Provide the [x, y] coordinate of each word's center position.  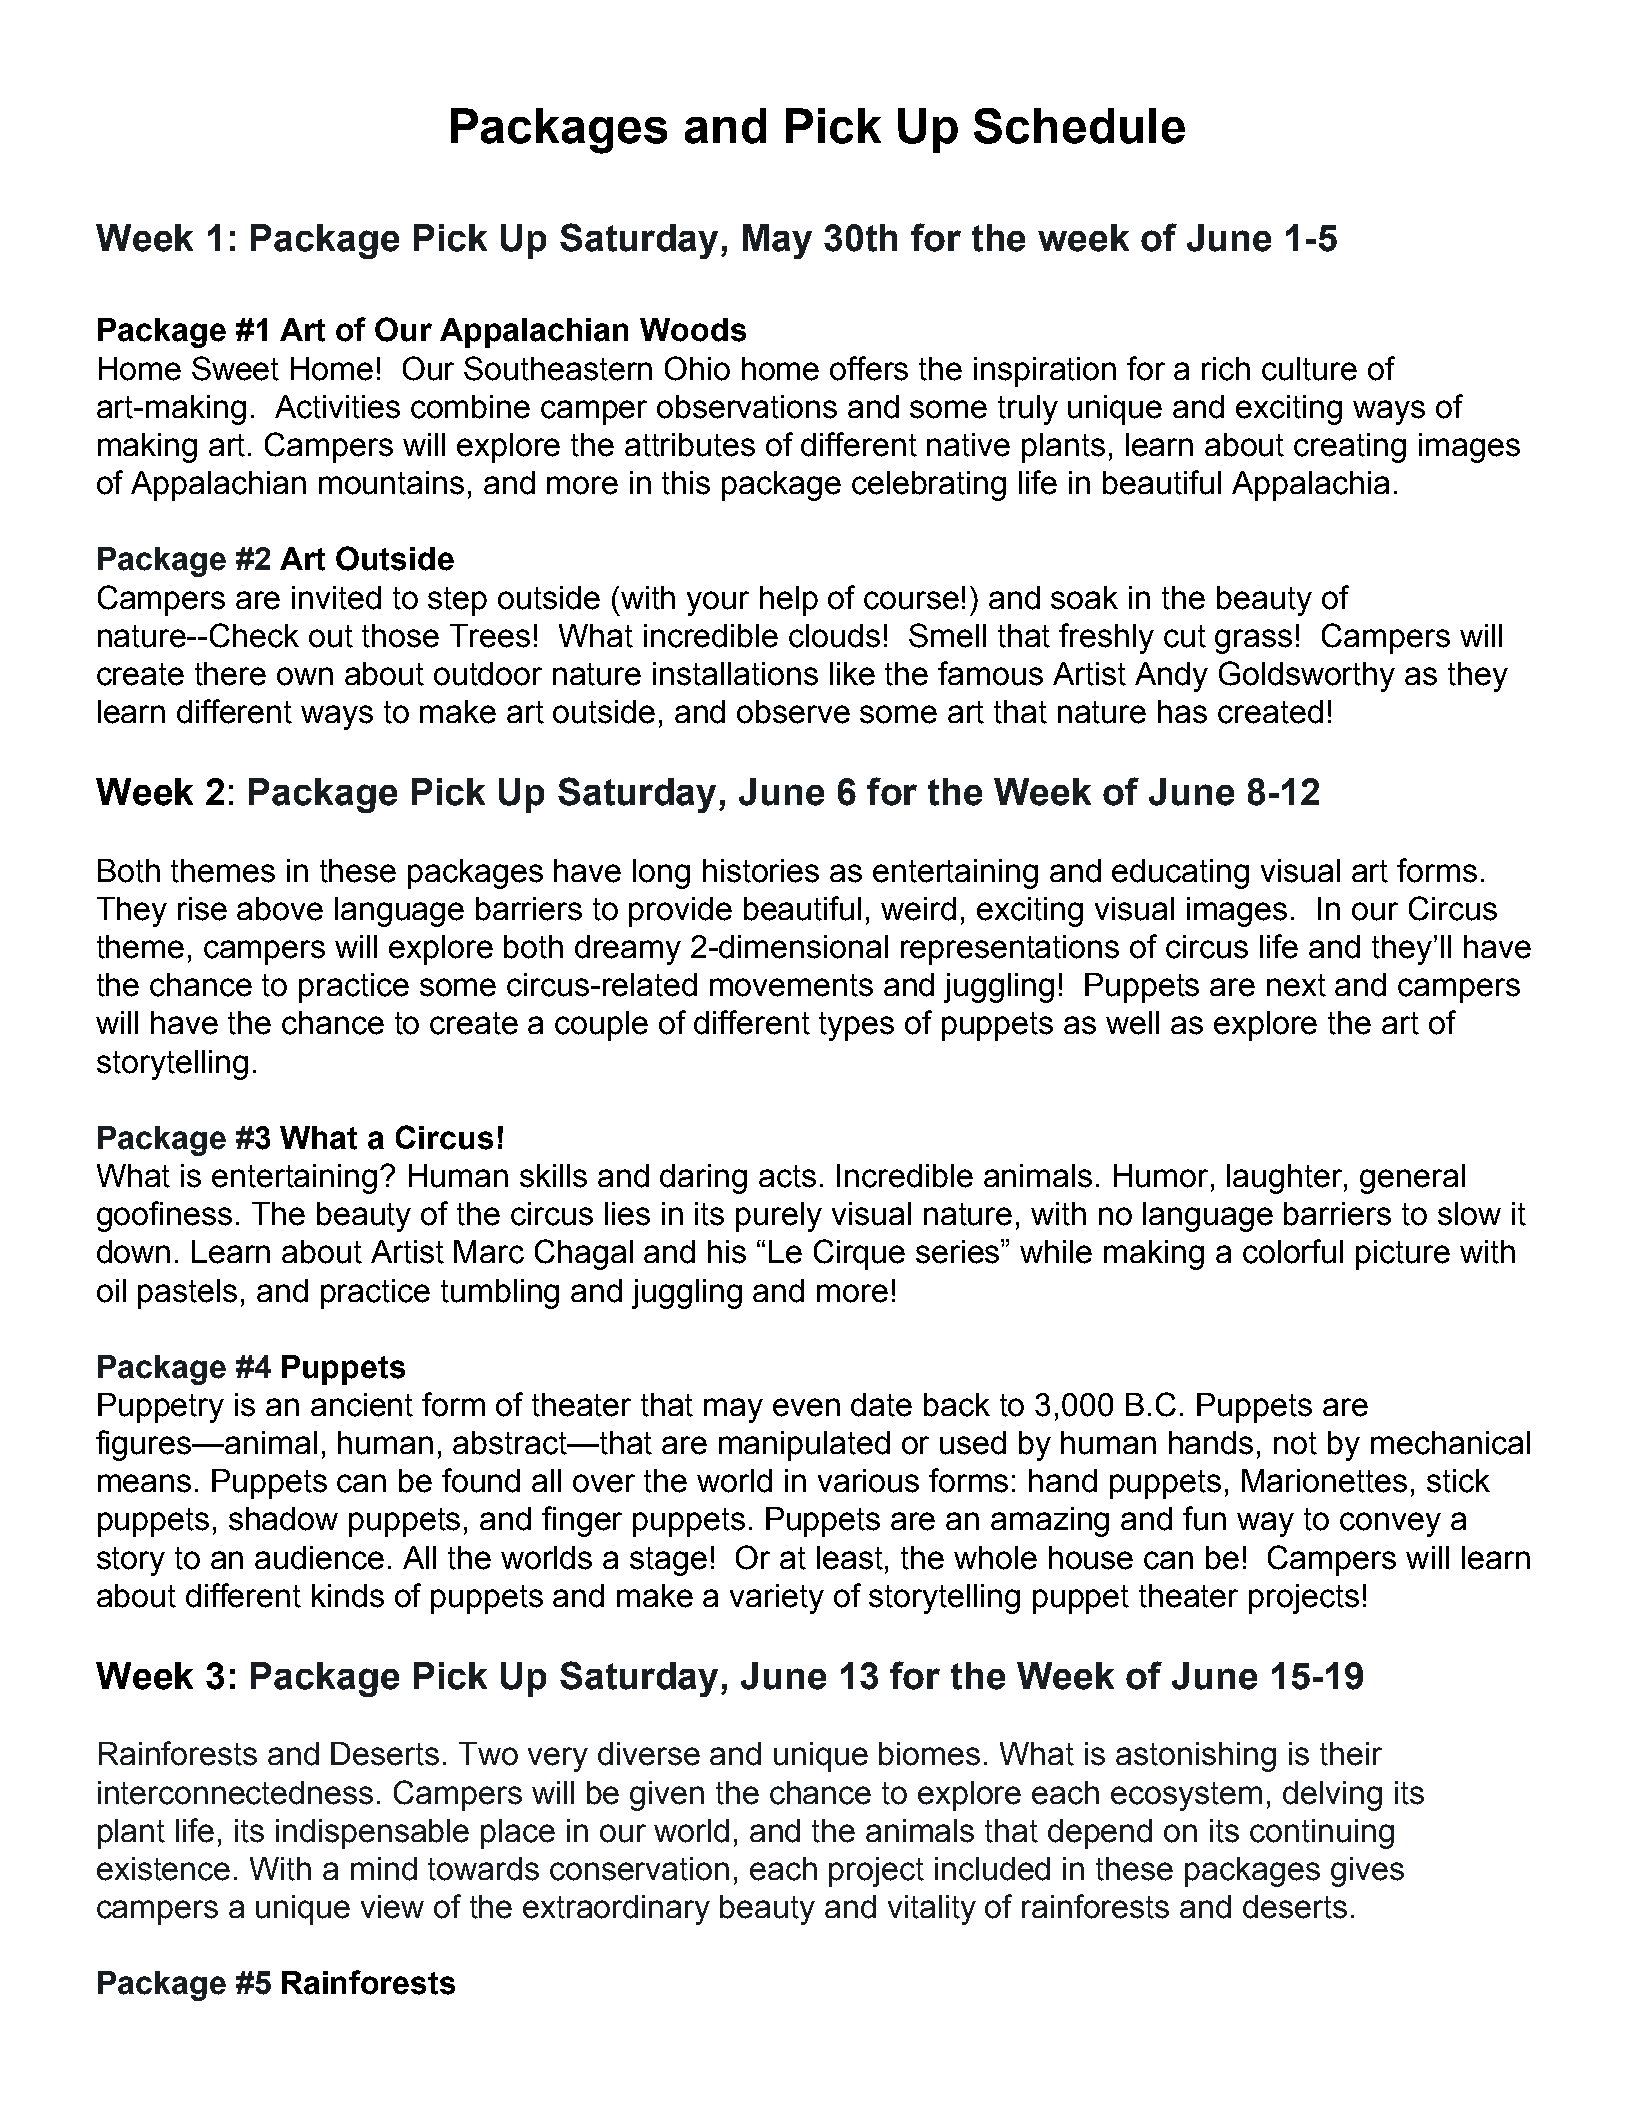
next [1296, 985]
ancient [362, 1405]
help [789, 601]
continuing [1322, 1834]
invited [336, 598]
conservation [639, 1869]
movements [791, 985]
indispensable [372, 1834]
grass [1253, 641]
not [1295, 1443]
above [280, 909]
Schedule [1079, 126]
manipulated [804, 1446]
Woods [693, 330]
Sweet [235, 368]
